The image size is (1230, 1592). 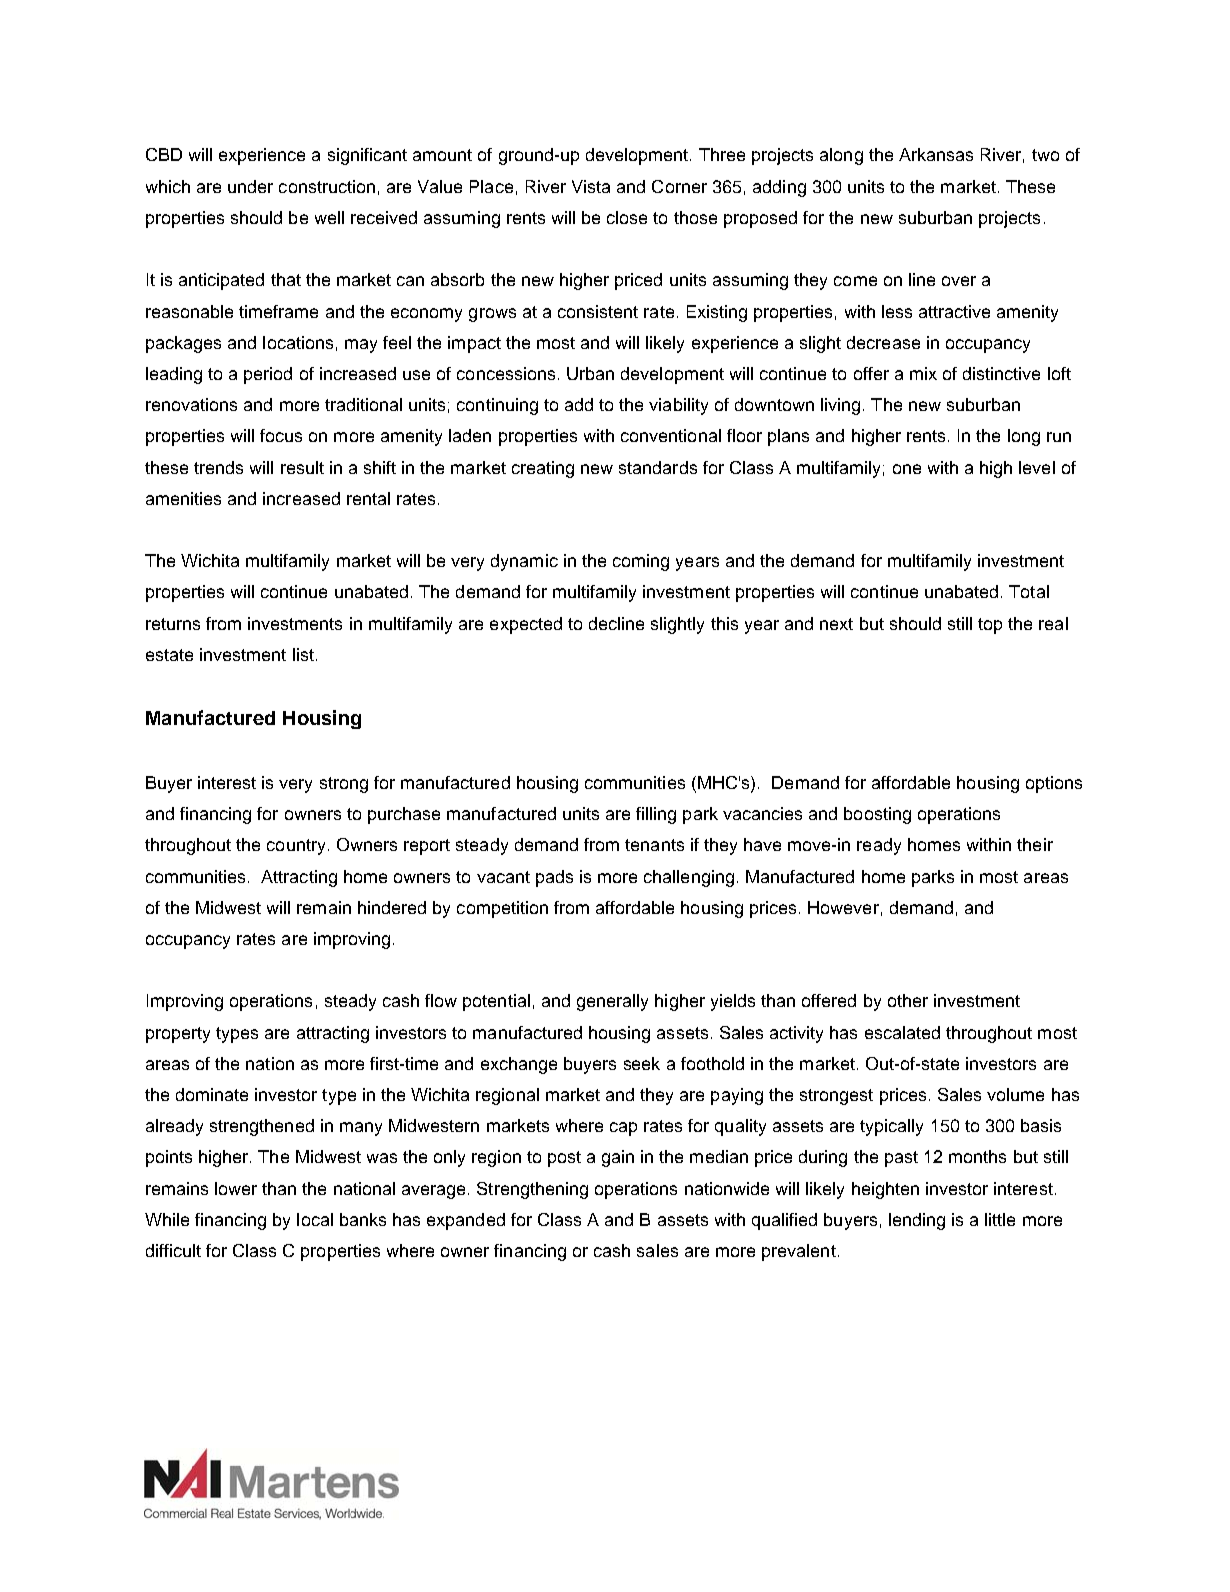 I want to click on under, so click(x=250, y=186).
